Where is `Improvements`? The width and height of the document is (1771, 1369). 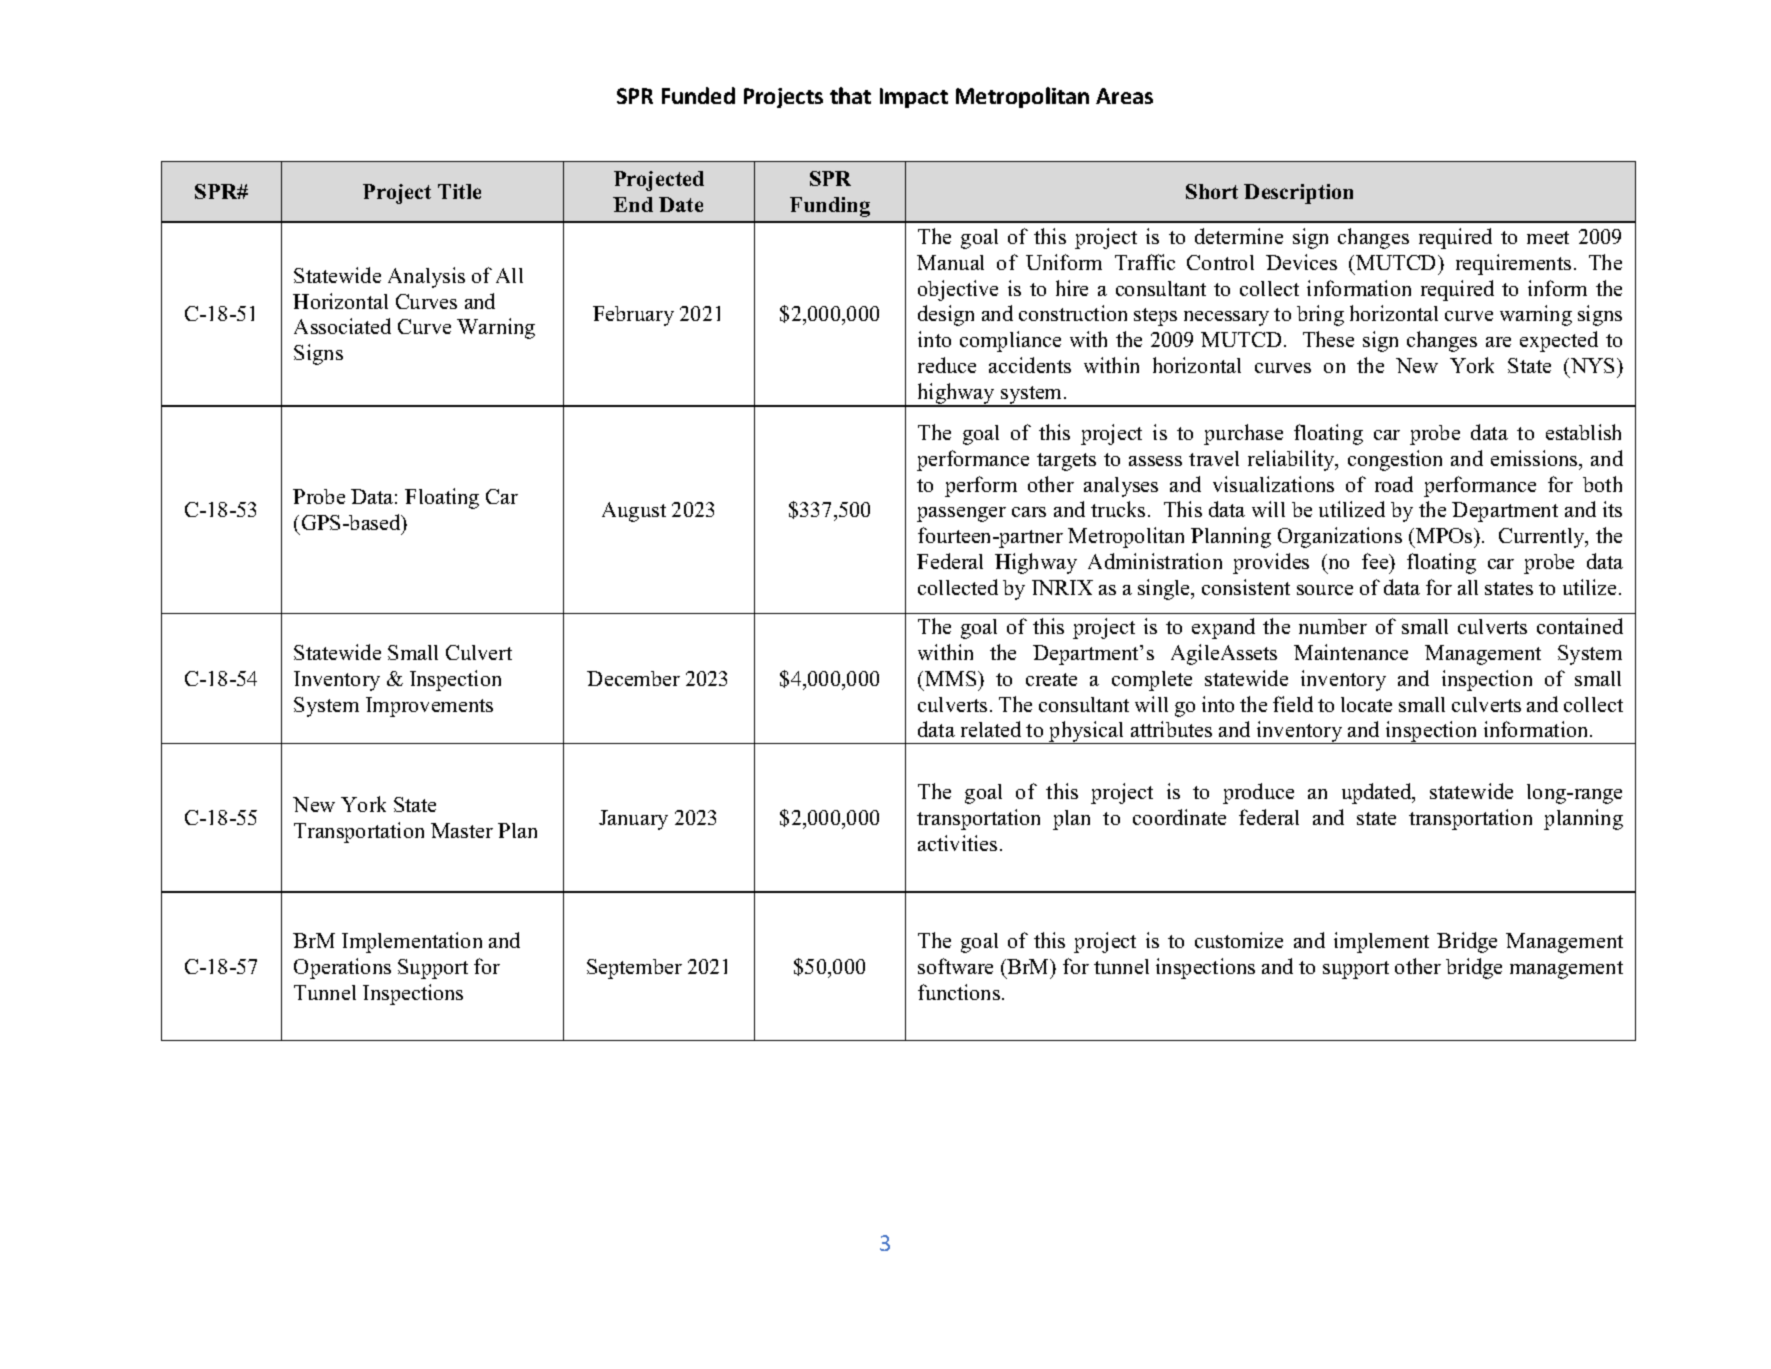 Improvements is located at coordinates (429, 707).
